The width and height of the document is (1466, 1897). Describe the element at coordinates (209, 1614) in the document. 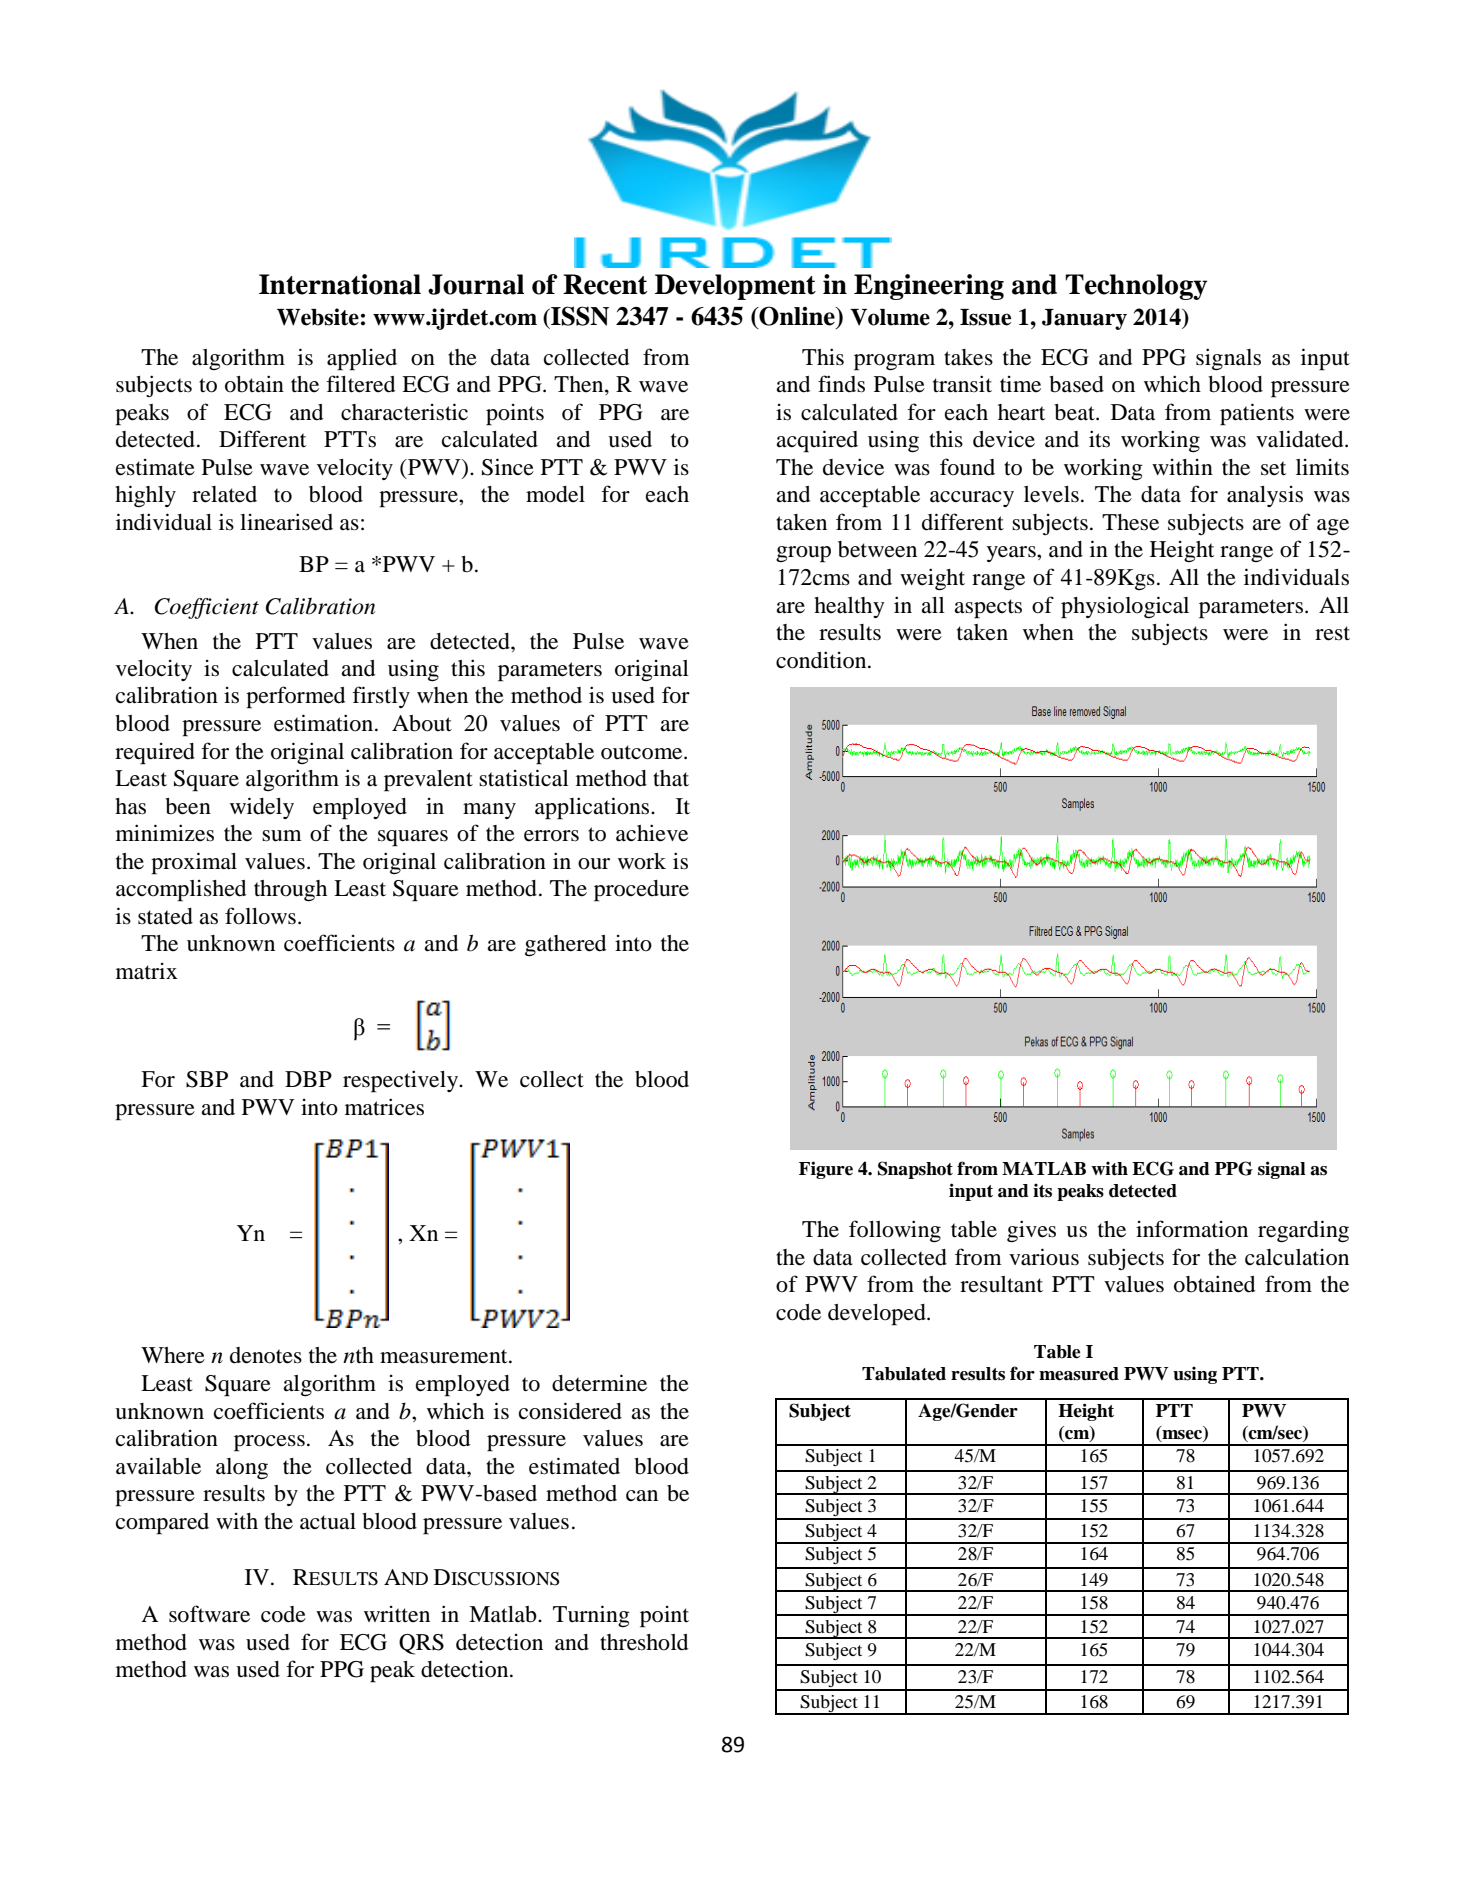

I see `software` at that location.
